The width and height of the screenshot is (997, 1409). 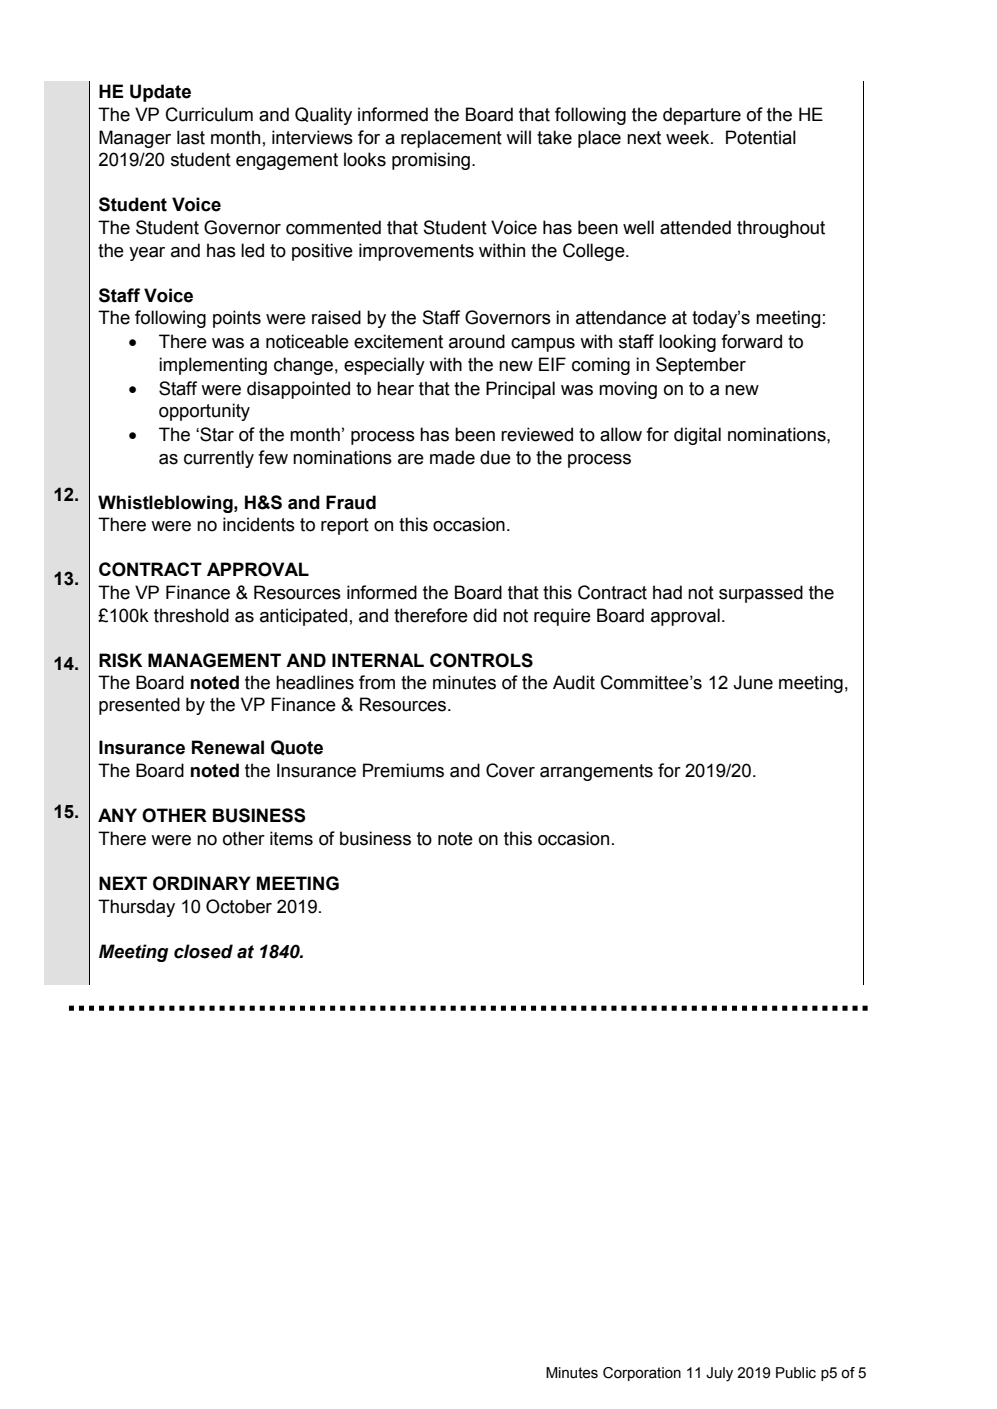 I want to click on arrangements, so click(x=596, y=772).
